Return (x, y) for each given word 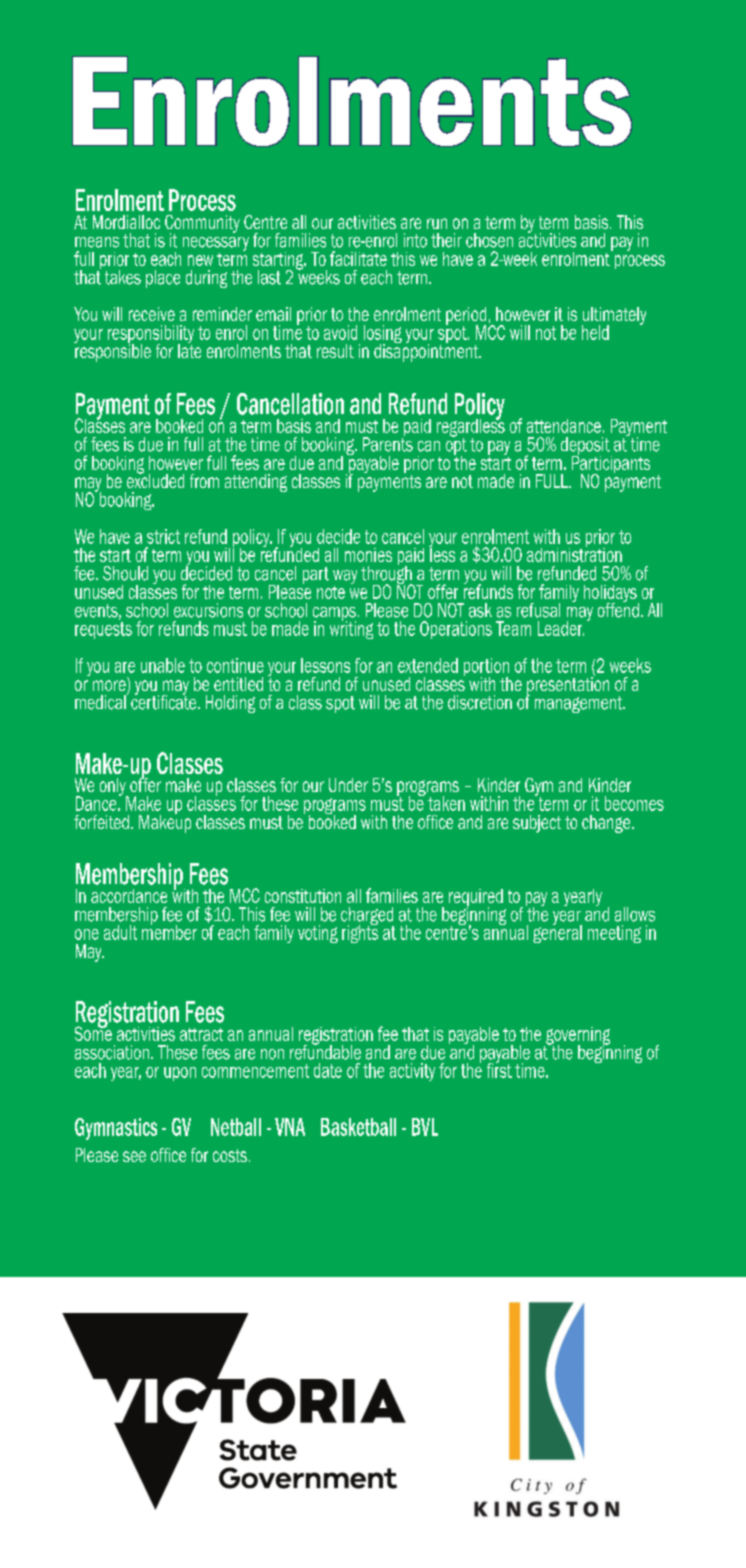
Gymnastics (116, 1129)
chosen (489, 240)
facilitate (358, 258)
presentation (568, 685)
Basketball (358, 1127)
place (163, 279)
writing (351, 629)
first (499, 1069)
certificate (165, 701)
